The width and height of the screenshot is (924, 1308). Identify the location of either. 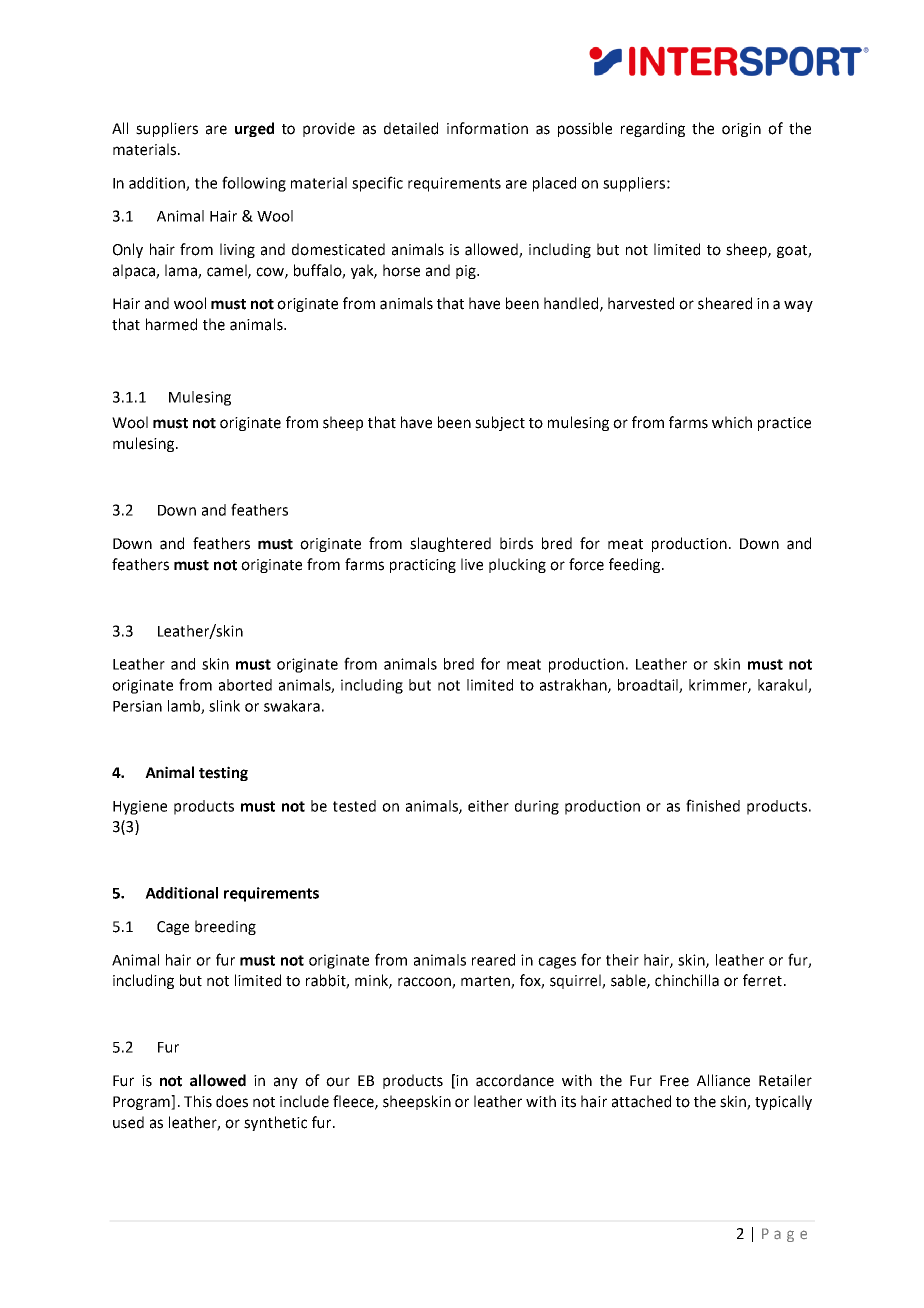
(488, 806).
